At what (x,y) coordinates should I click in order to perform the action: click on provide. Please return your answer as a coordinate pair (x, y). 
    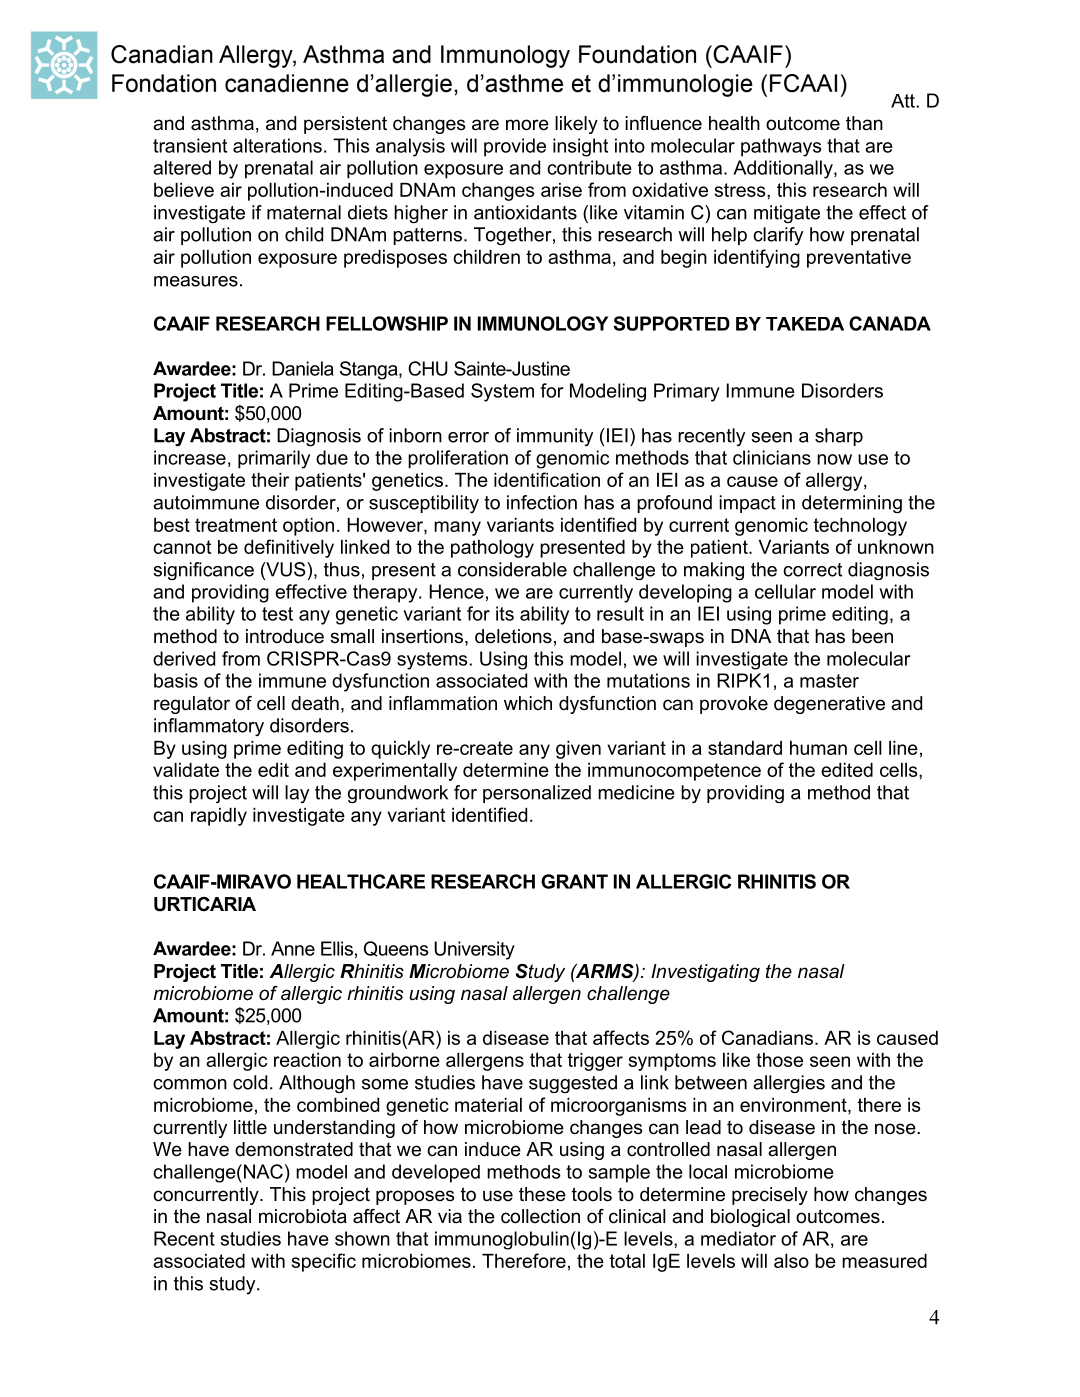
    Looking at the image, I should click on (515, 147).
